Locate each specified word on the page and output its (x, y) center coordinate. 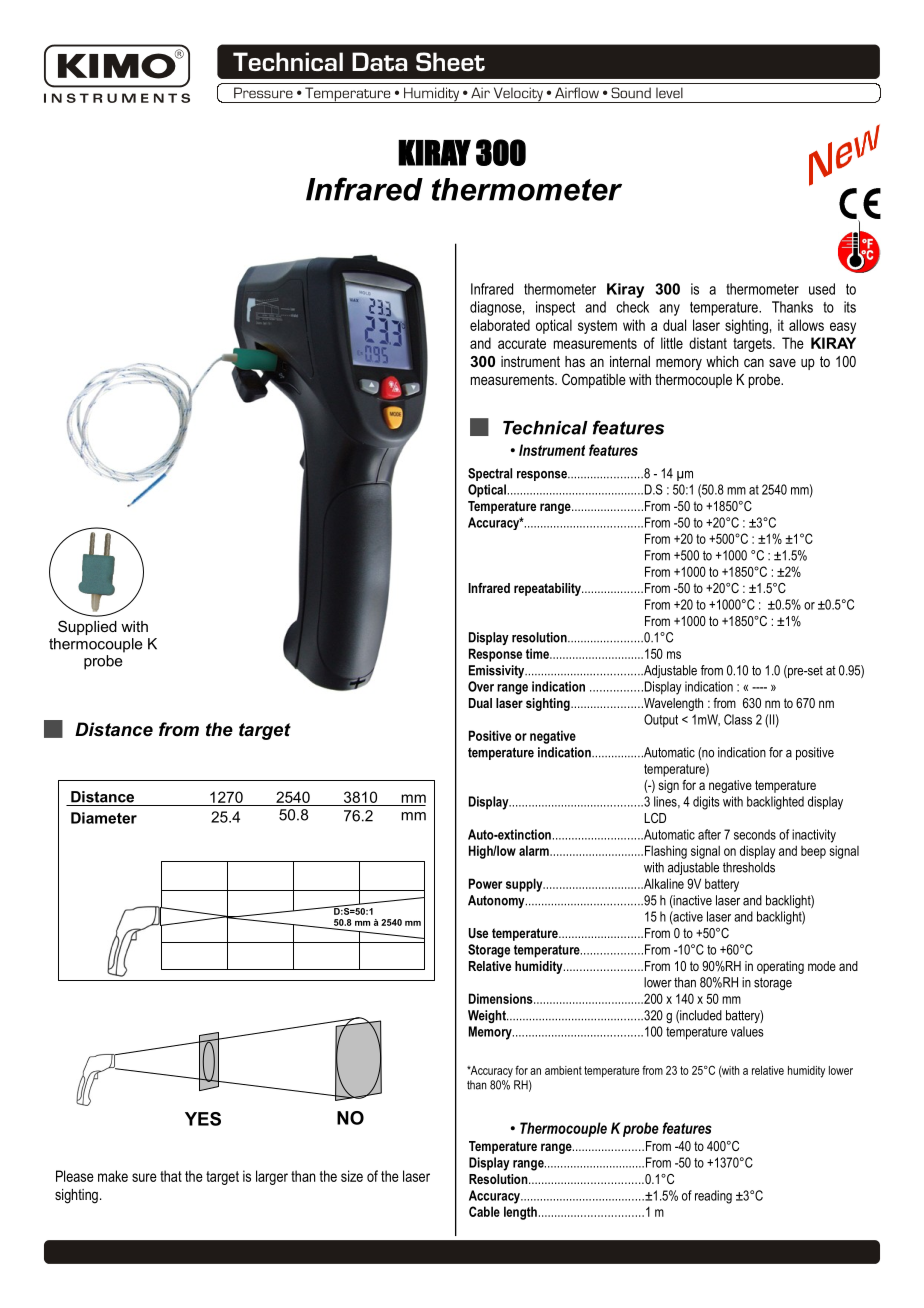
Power (485, 883)
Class (738, 719)
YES (203, 1119)
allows (806, 325)
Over (481, 686)
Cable (484, 1211)
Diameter (104, 818)
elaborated (500, 325)
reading (713, 1197)
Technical (545, 428)
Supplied (87, 627)
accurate (522, 343)
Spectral (490, 474)
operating (780, 967)
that (171, 1176)
